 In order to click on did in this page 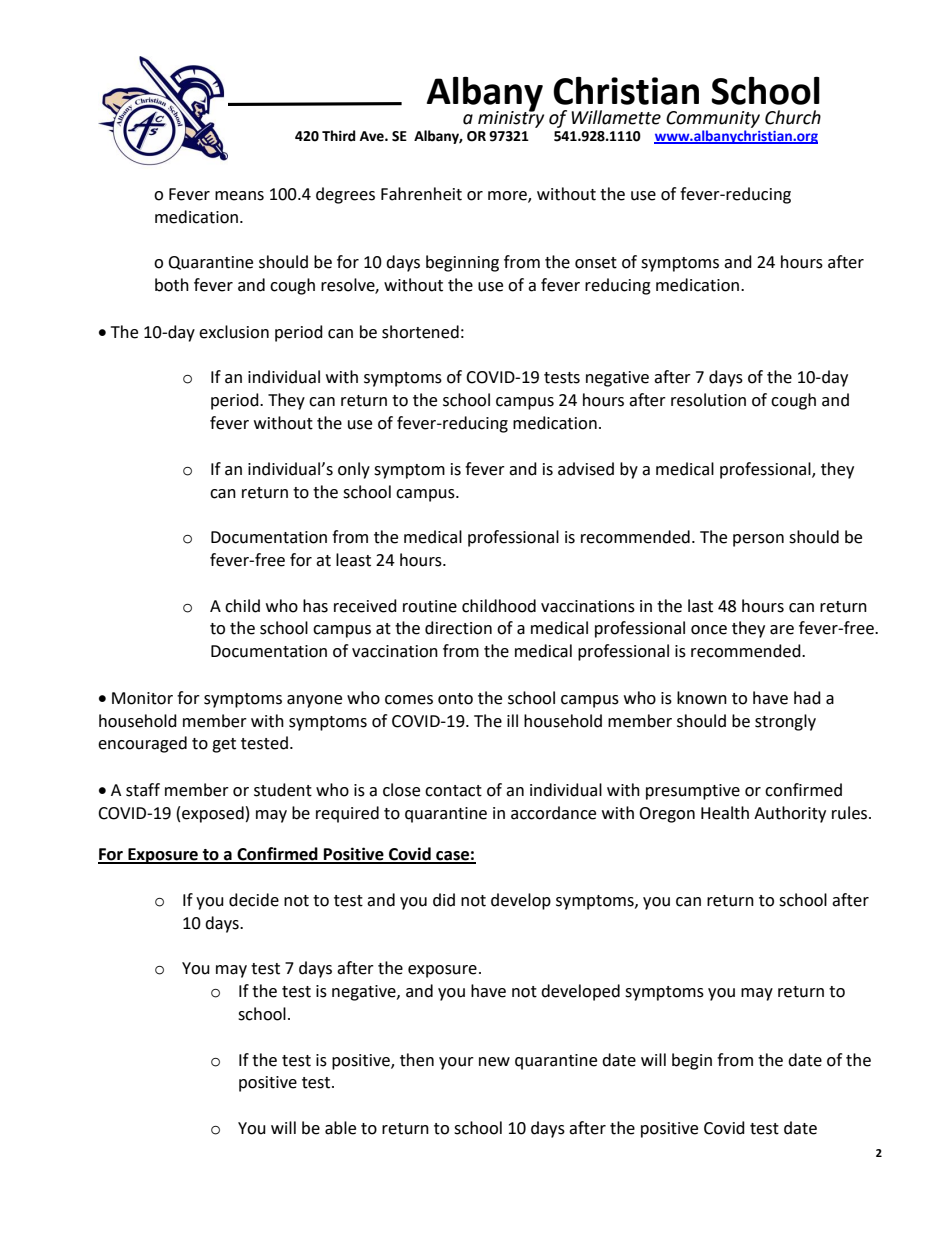, I will do `click(444, 900)`.
